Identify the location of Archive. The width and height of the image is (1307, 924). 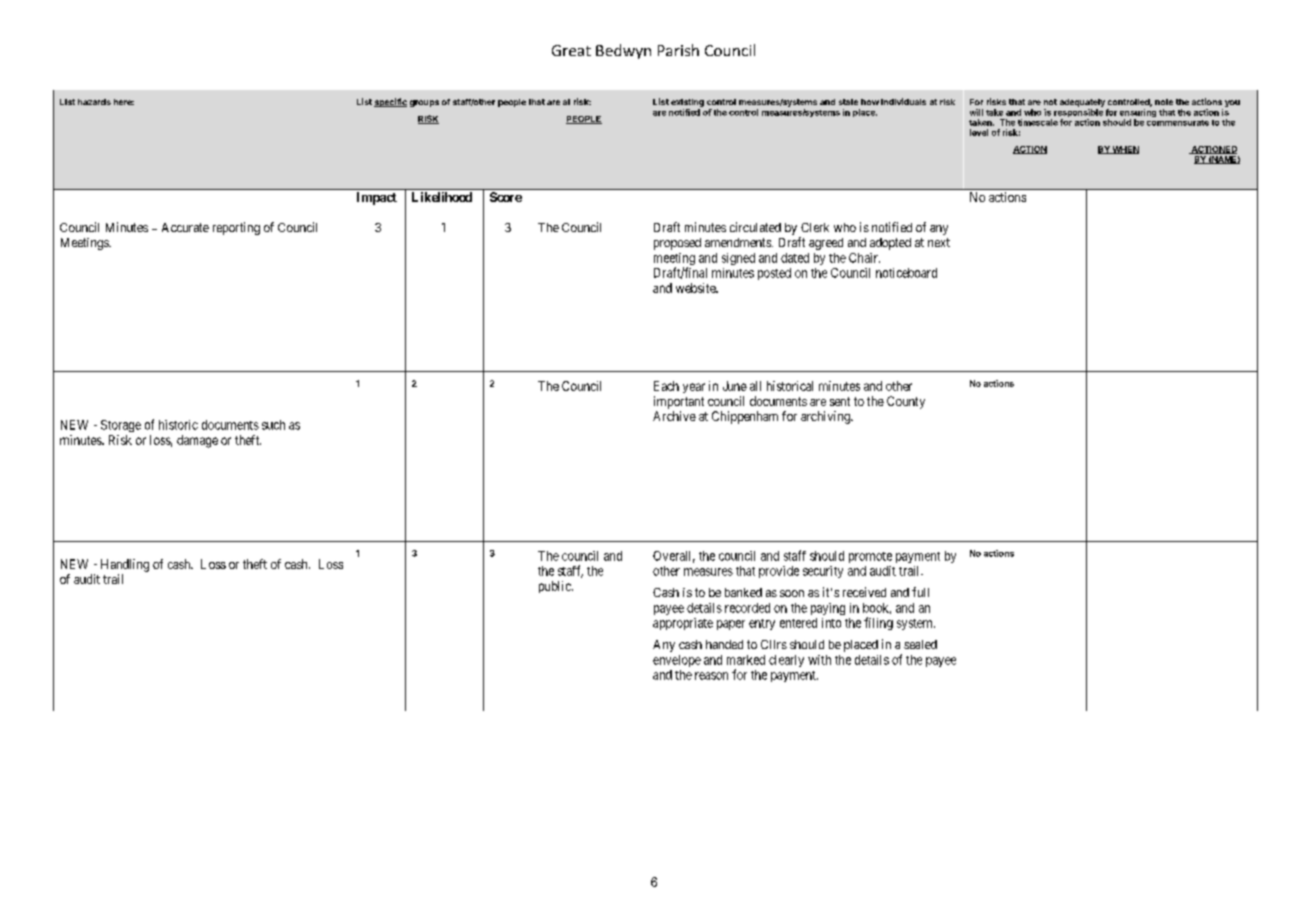
(674, 416).
